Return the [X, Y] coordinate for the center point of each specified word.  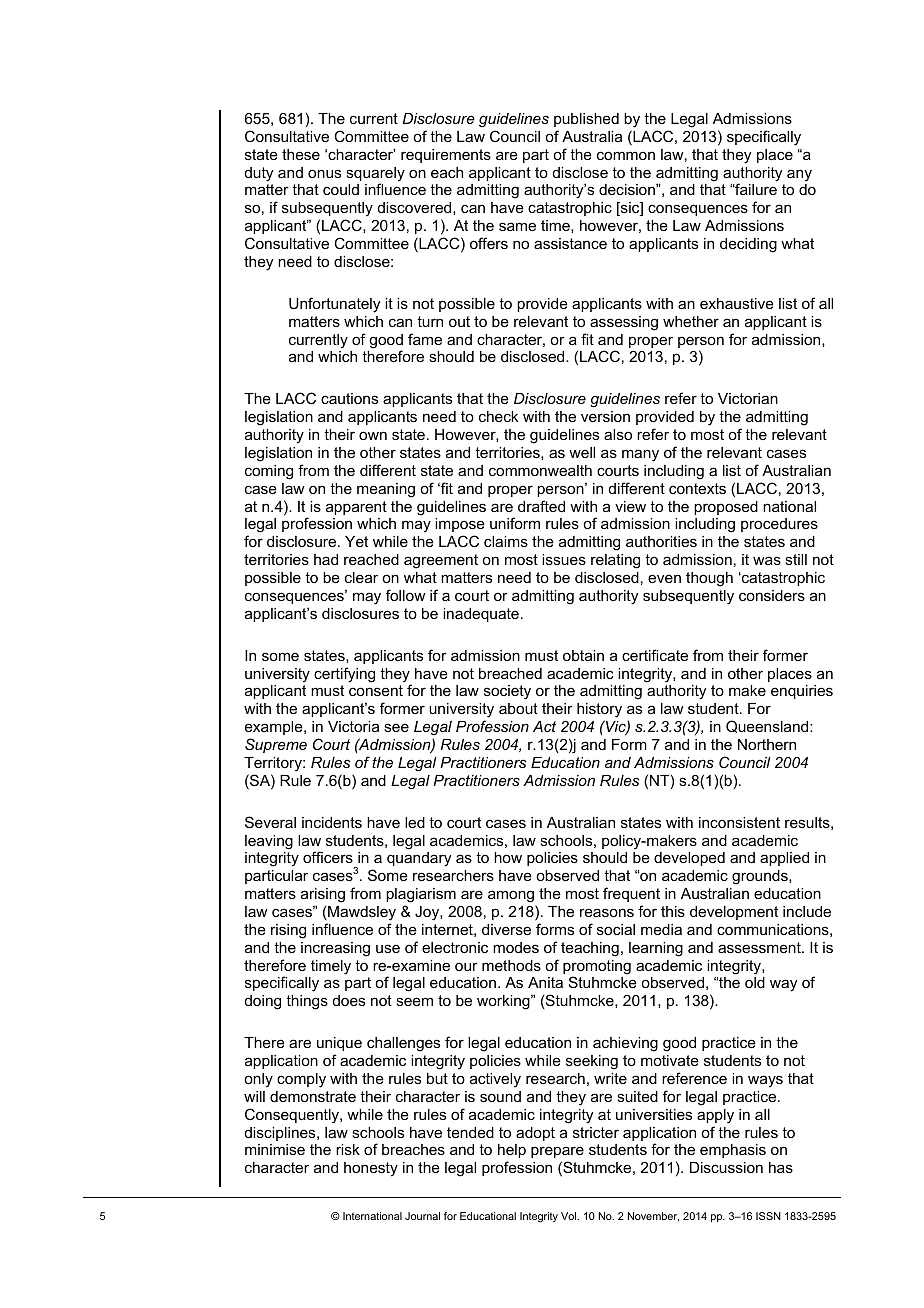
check [498, 416]
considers [772, 595]
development [734, 913]
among [511, 896]
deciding [748, 245]
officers [328, 857]
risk [348, 1149]
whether [691, 321]
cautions [349, 398]
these [301, 154]
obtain [583, 655]
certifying [344, 675]
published [586, 120]
